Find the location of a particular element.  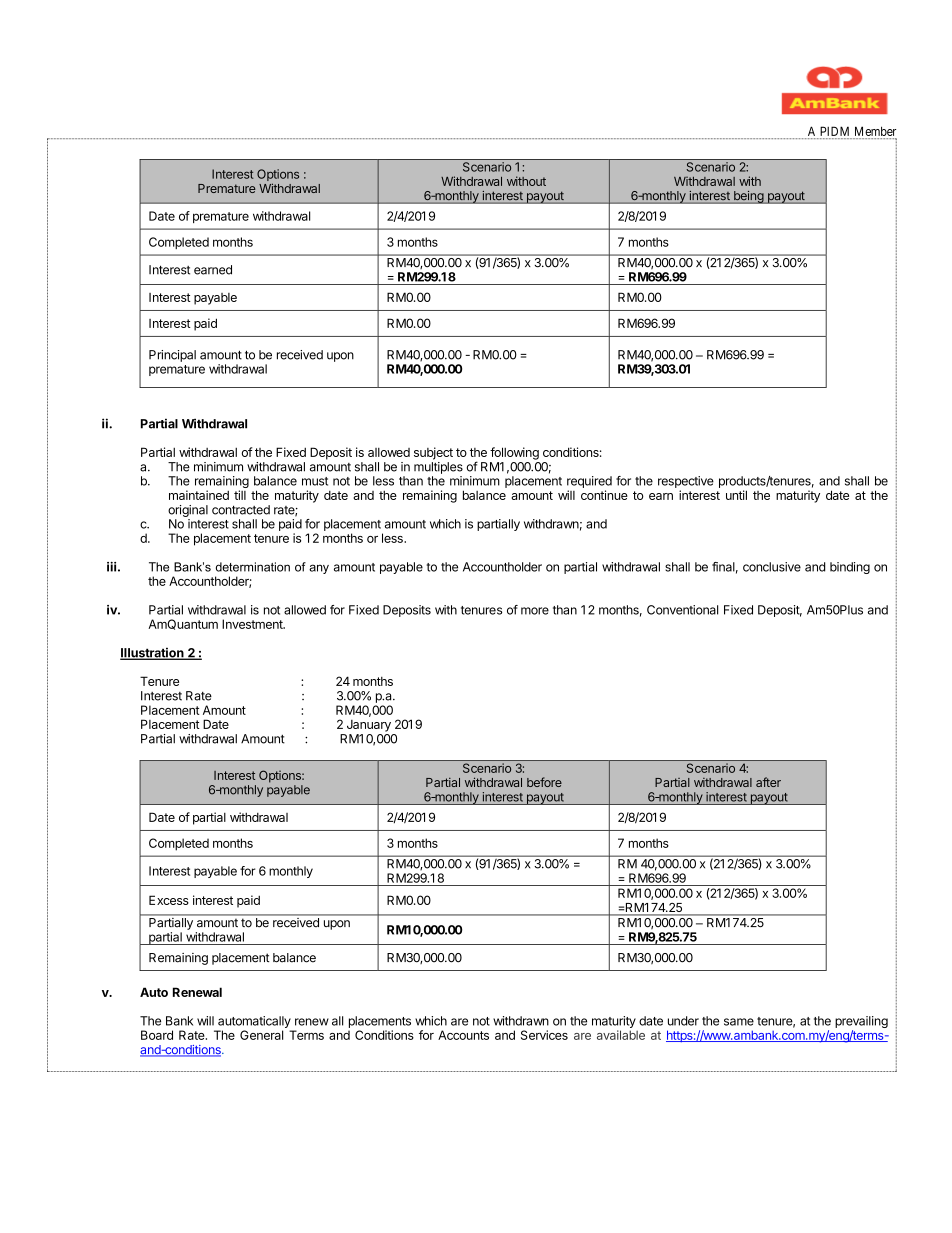

Member is located at coordinates (875, 131).
